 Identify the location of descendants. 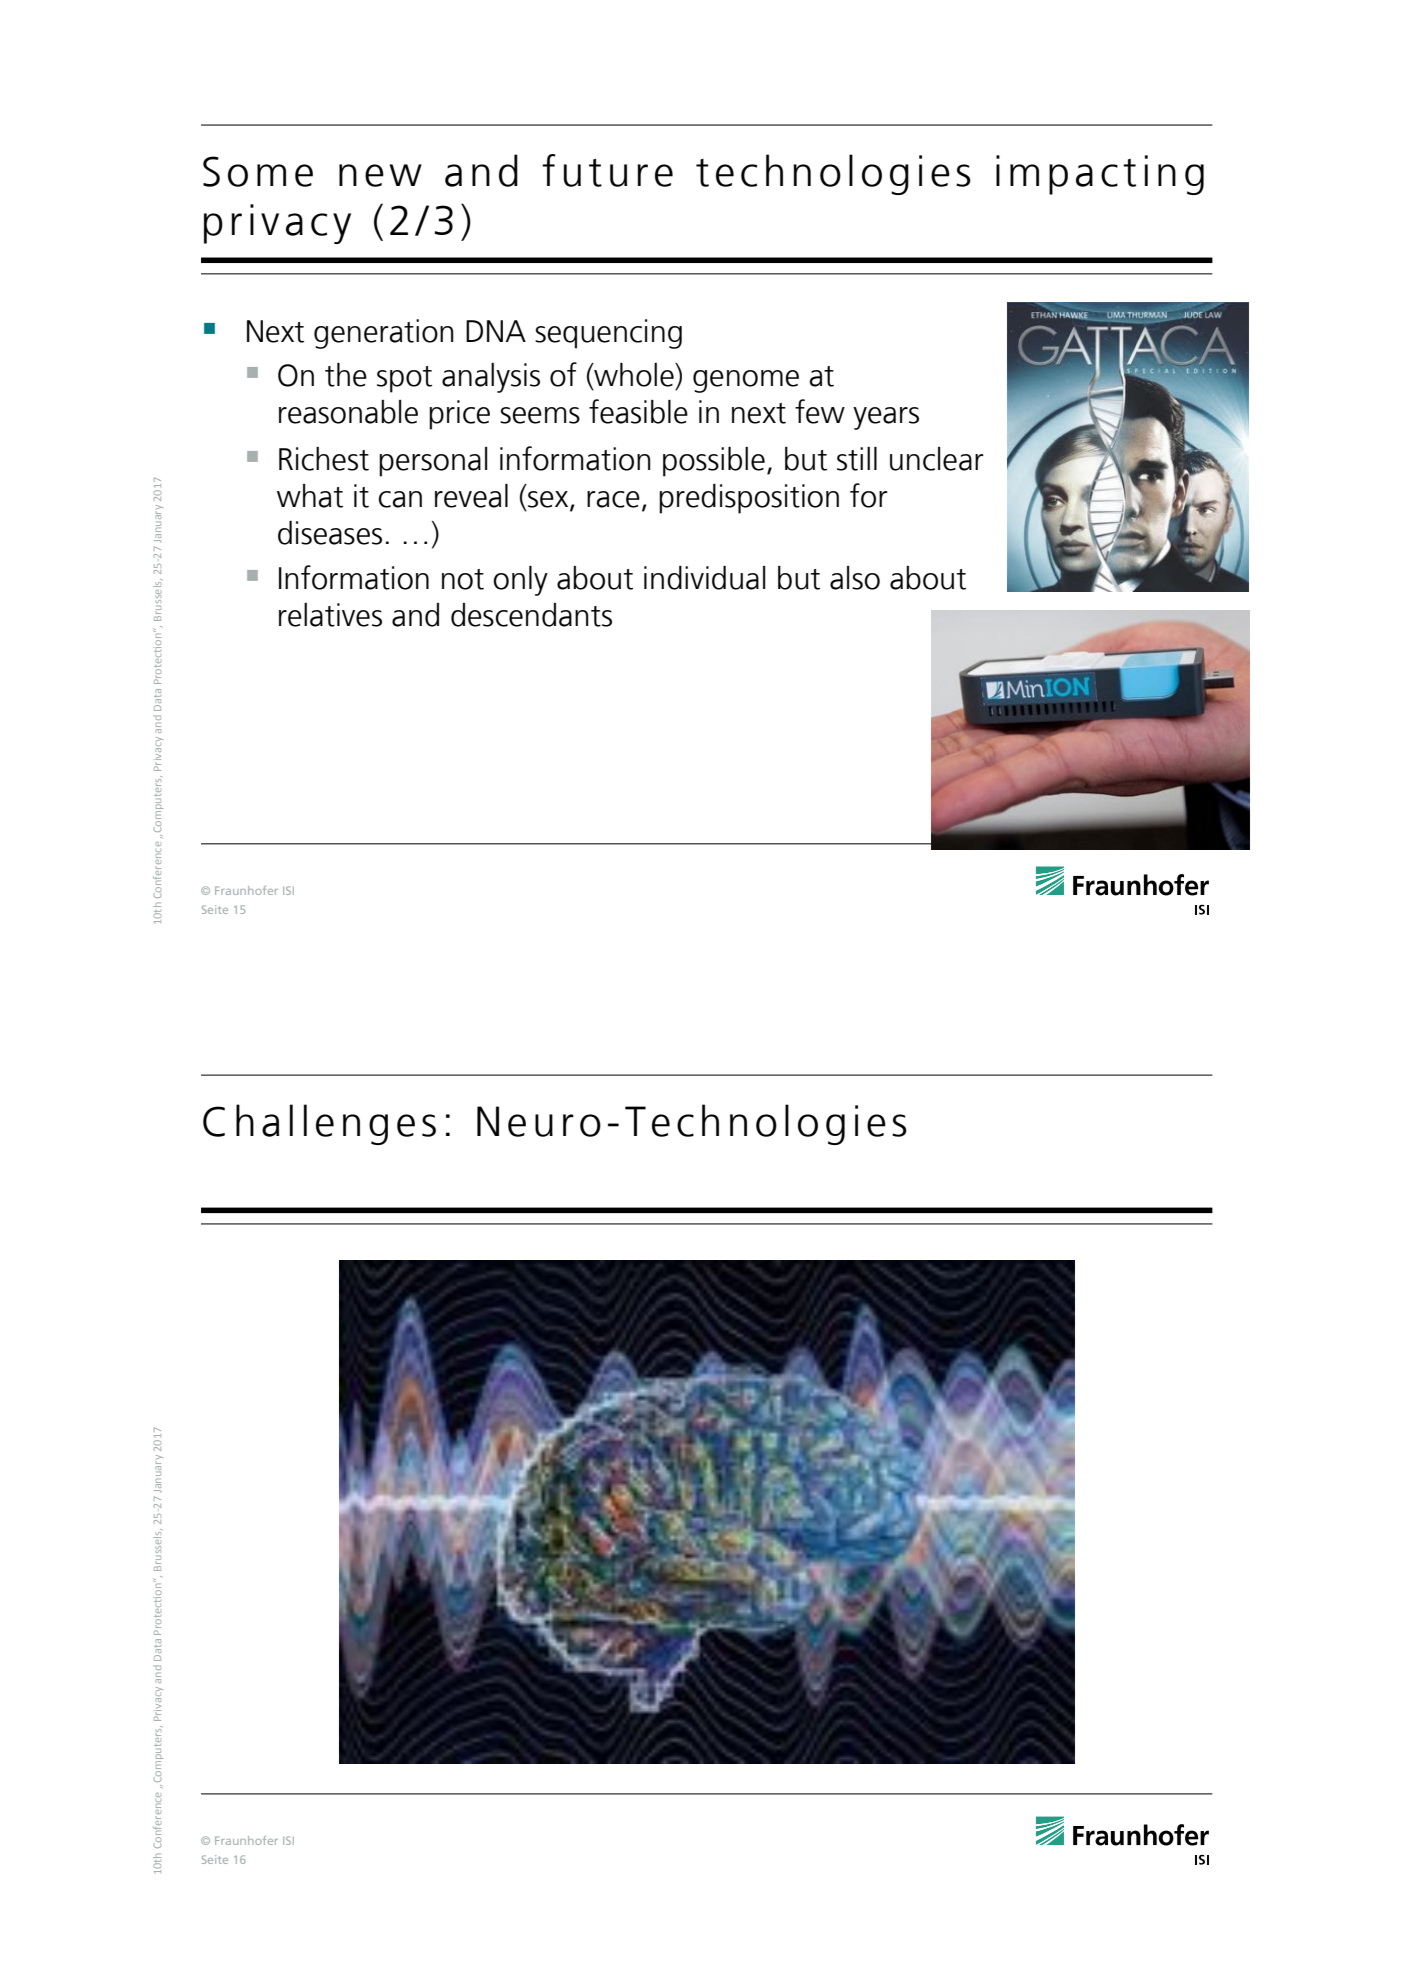
(531, 615).
